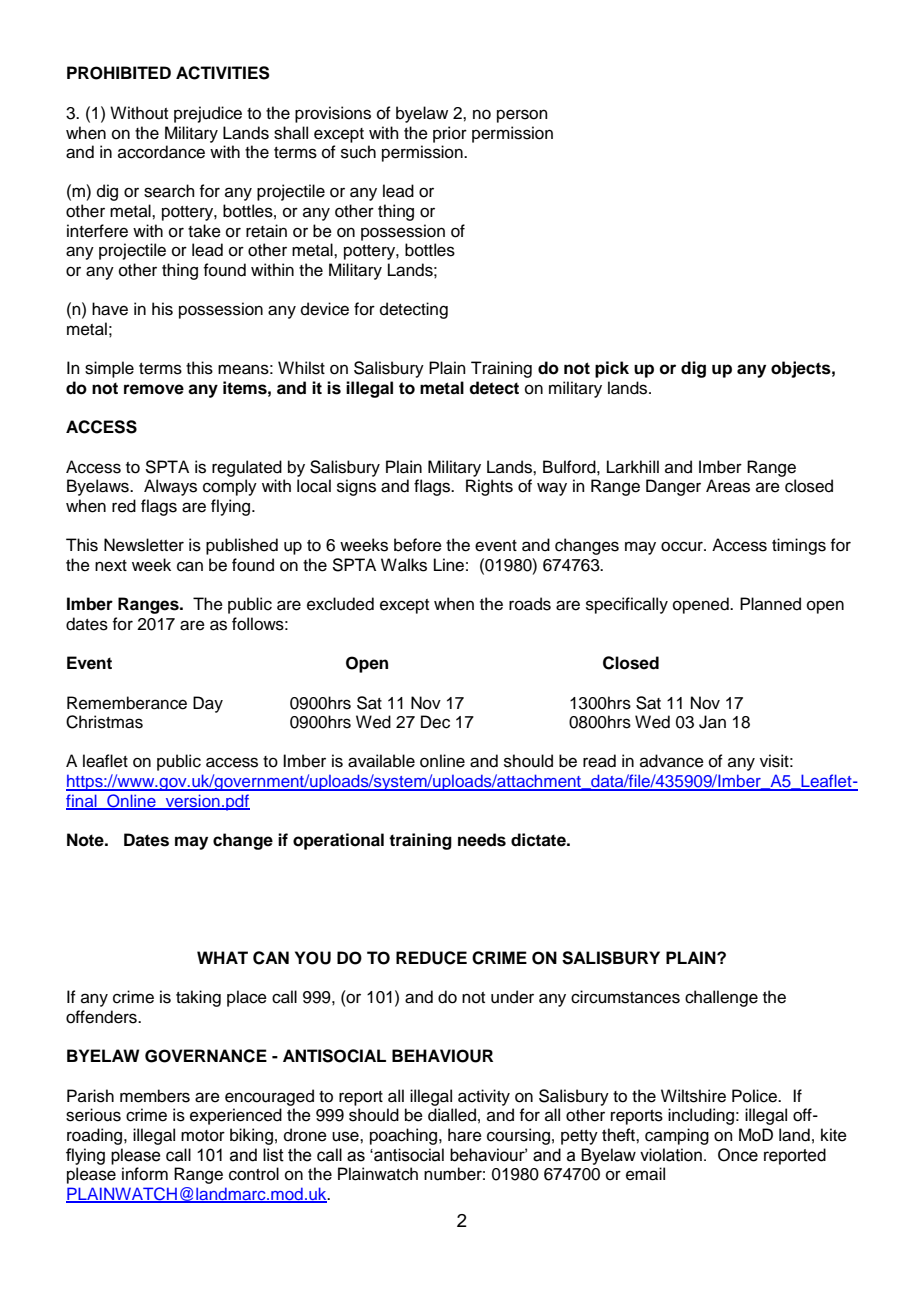  What do you see at coordinates (770, 604) in the screenshot?
I see `Planned` at bounding box center [770, 604].
